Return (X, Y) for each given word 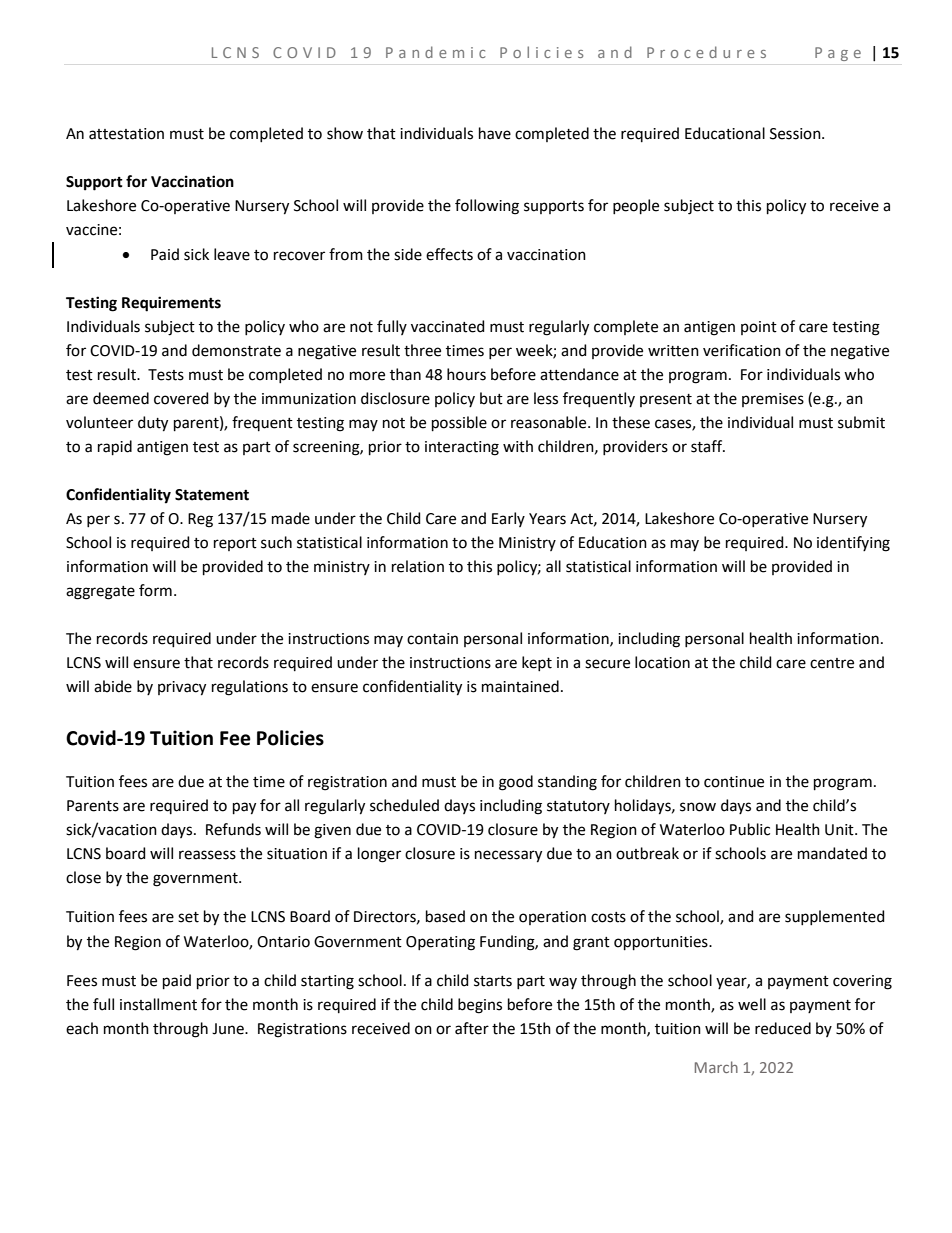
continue (734, 782)
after (472, 1028)
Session (796, 134)
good (516, 783)
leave (232, 254)
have (495, 133)
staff (708, 446)
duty (153, 424)
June (229, 1029)
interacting (462, 448)
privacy (182, 688)
